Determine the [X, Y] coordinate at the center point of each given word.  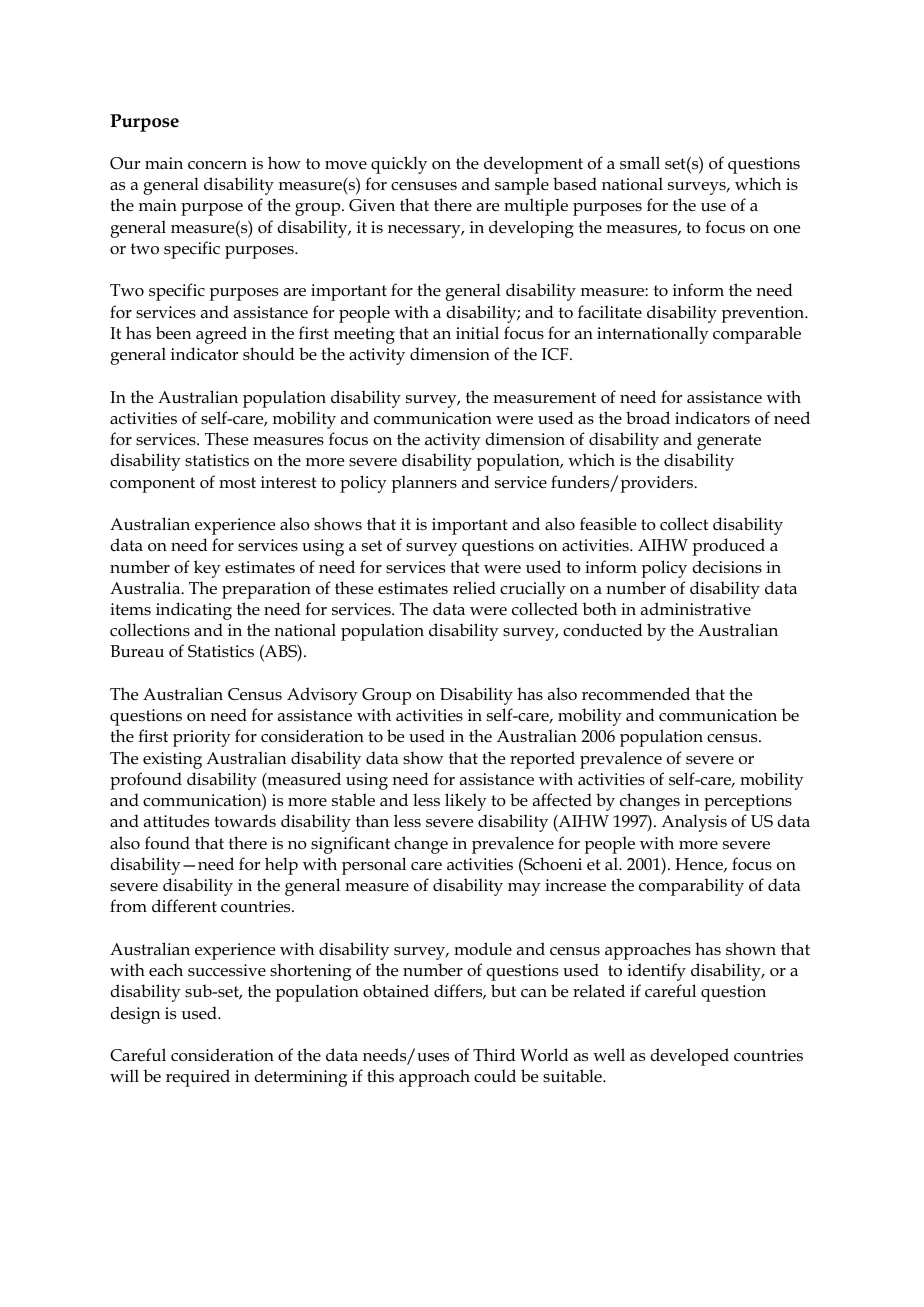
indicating [194, 611]
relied [474, 588]
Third [494, 1054]
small [640, 163]
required [198, 1078]
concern [217, 165]
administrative [696, 608]
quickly [399, 165]
